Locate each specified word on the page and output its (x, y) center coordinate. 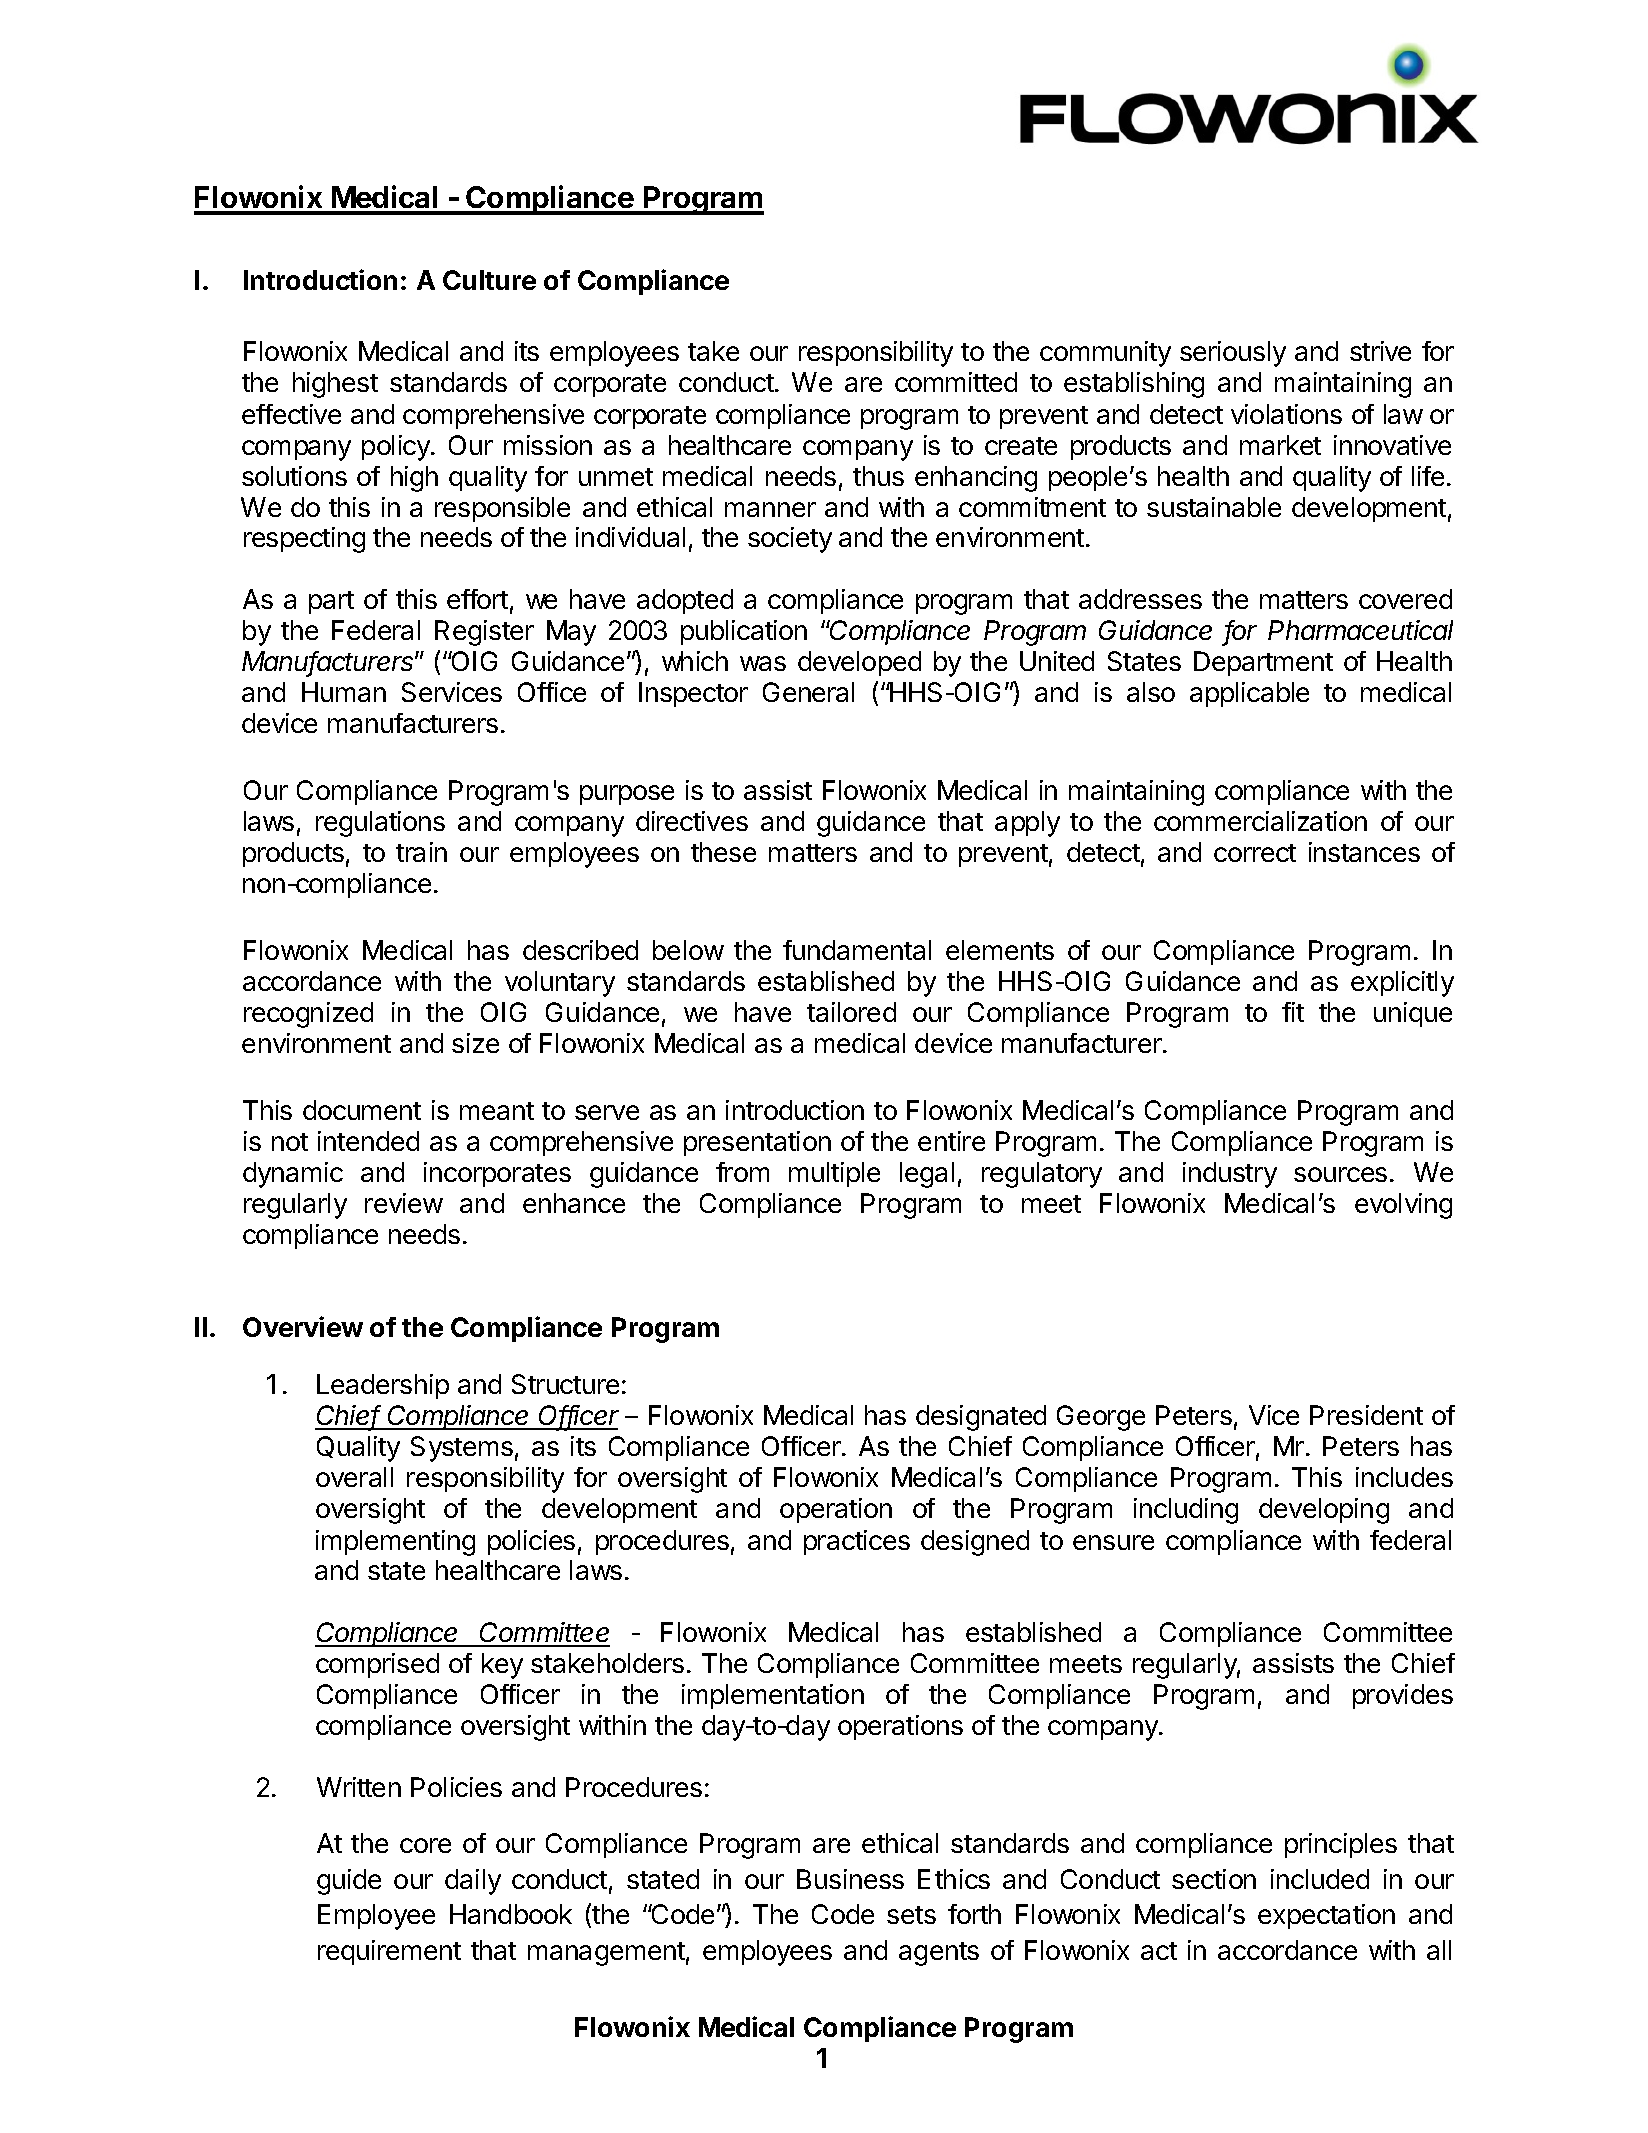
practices (857, 1542)
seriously (1233, 354)
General (808, 692)
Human (344, 692)
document (362, 1110)
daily (473, 1882)
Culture (489, 280)
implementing (395, 1543)
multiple (834, 1174)
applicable (1249, 694)
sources (1340, 1174)
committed (956, 382)
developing (1324, 1511)
